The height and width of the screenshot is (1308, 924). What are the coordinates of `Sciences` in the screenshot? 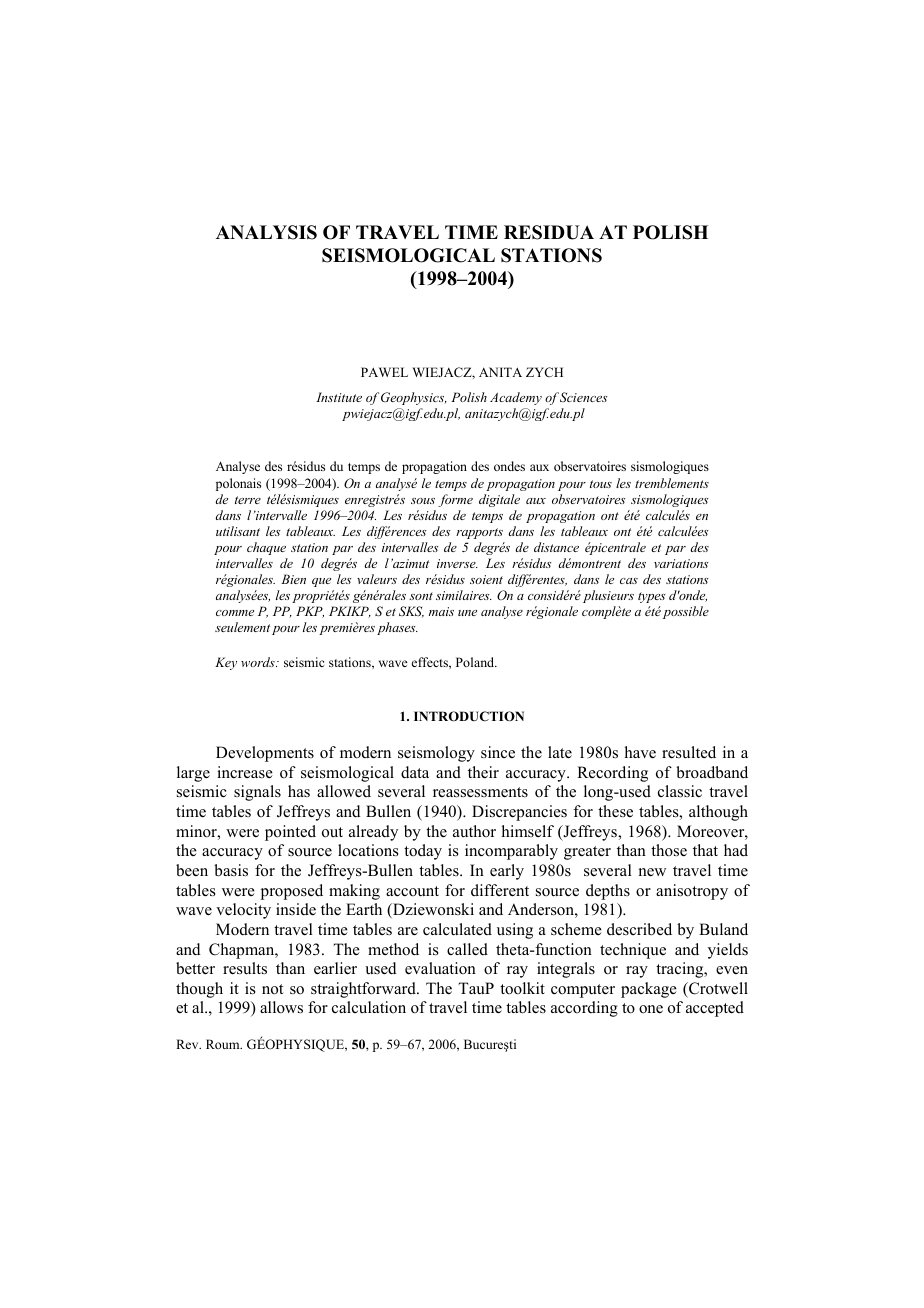 It's located at (583, 397).
